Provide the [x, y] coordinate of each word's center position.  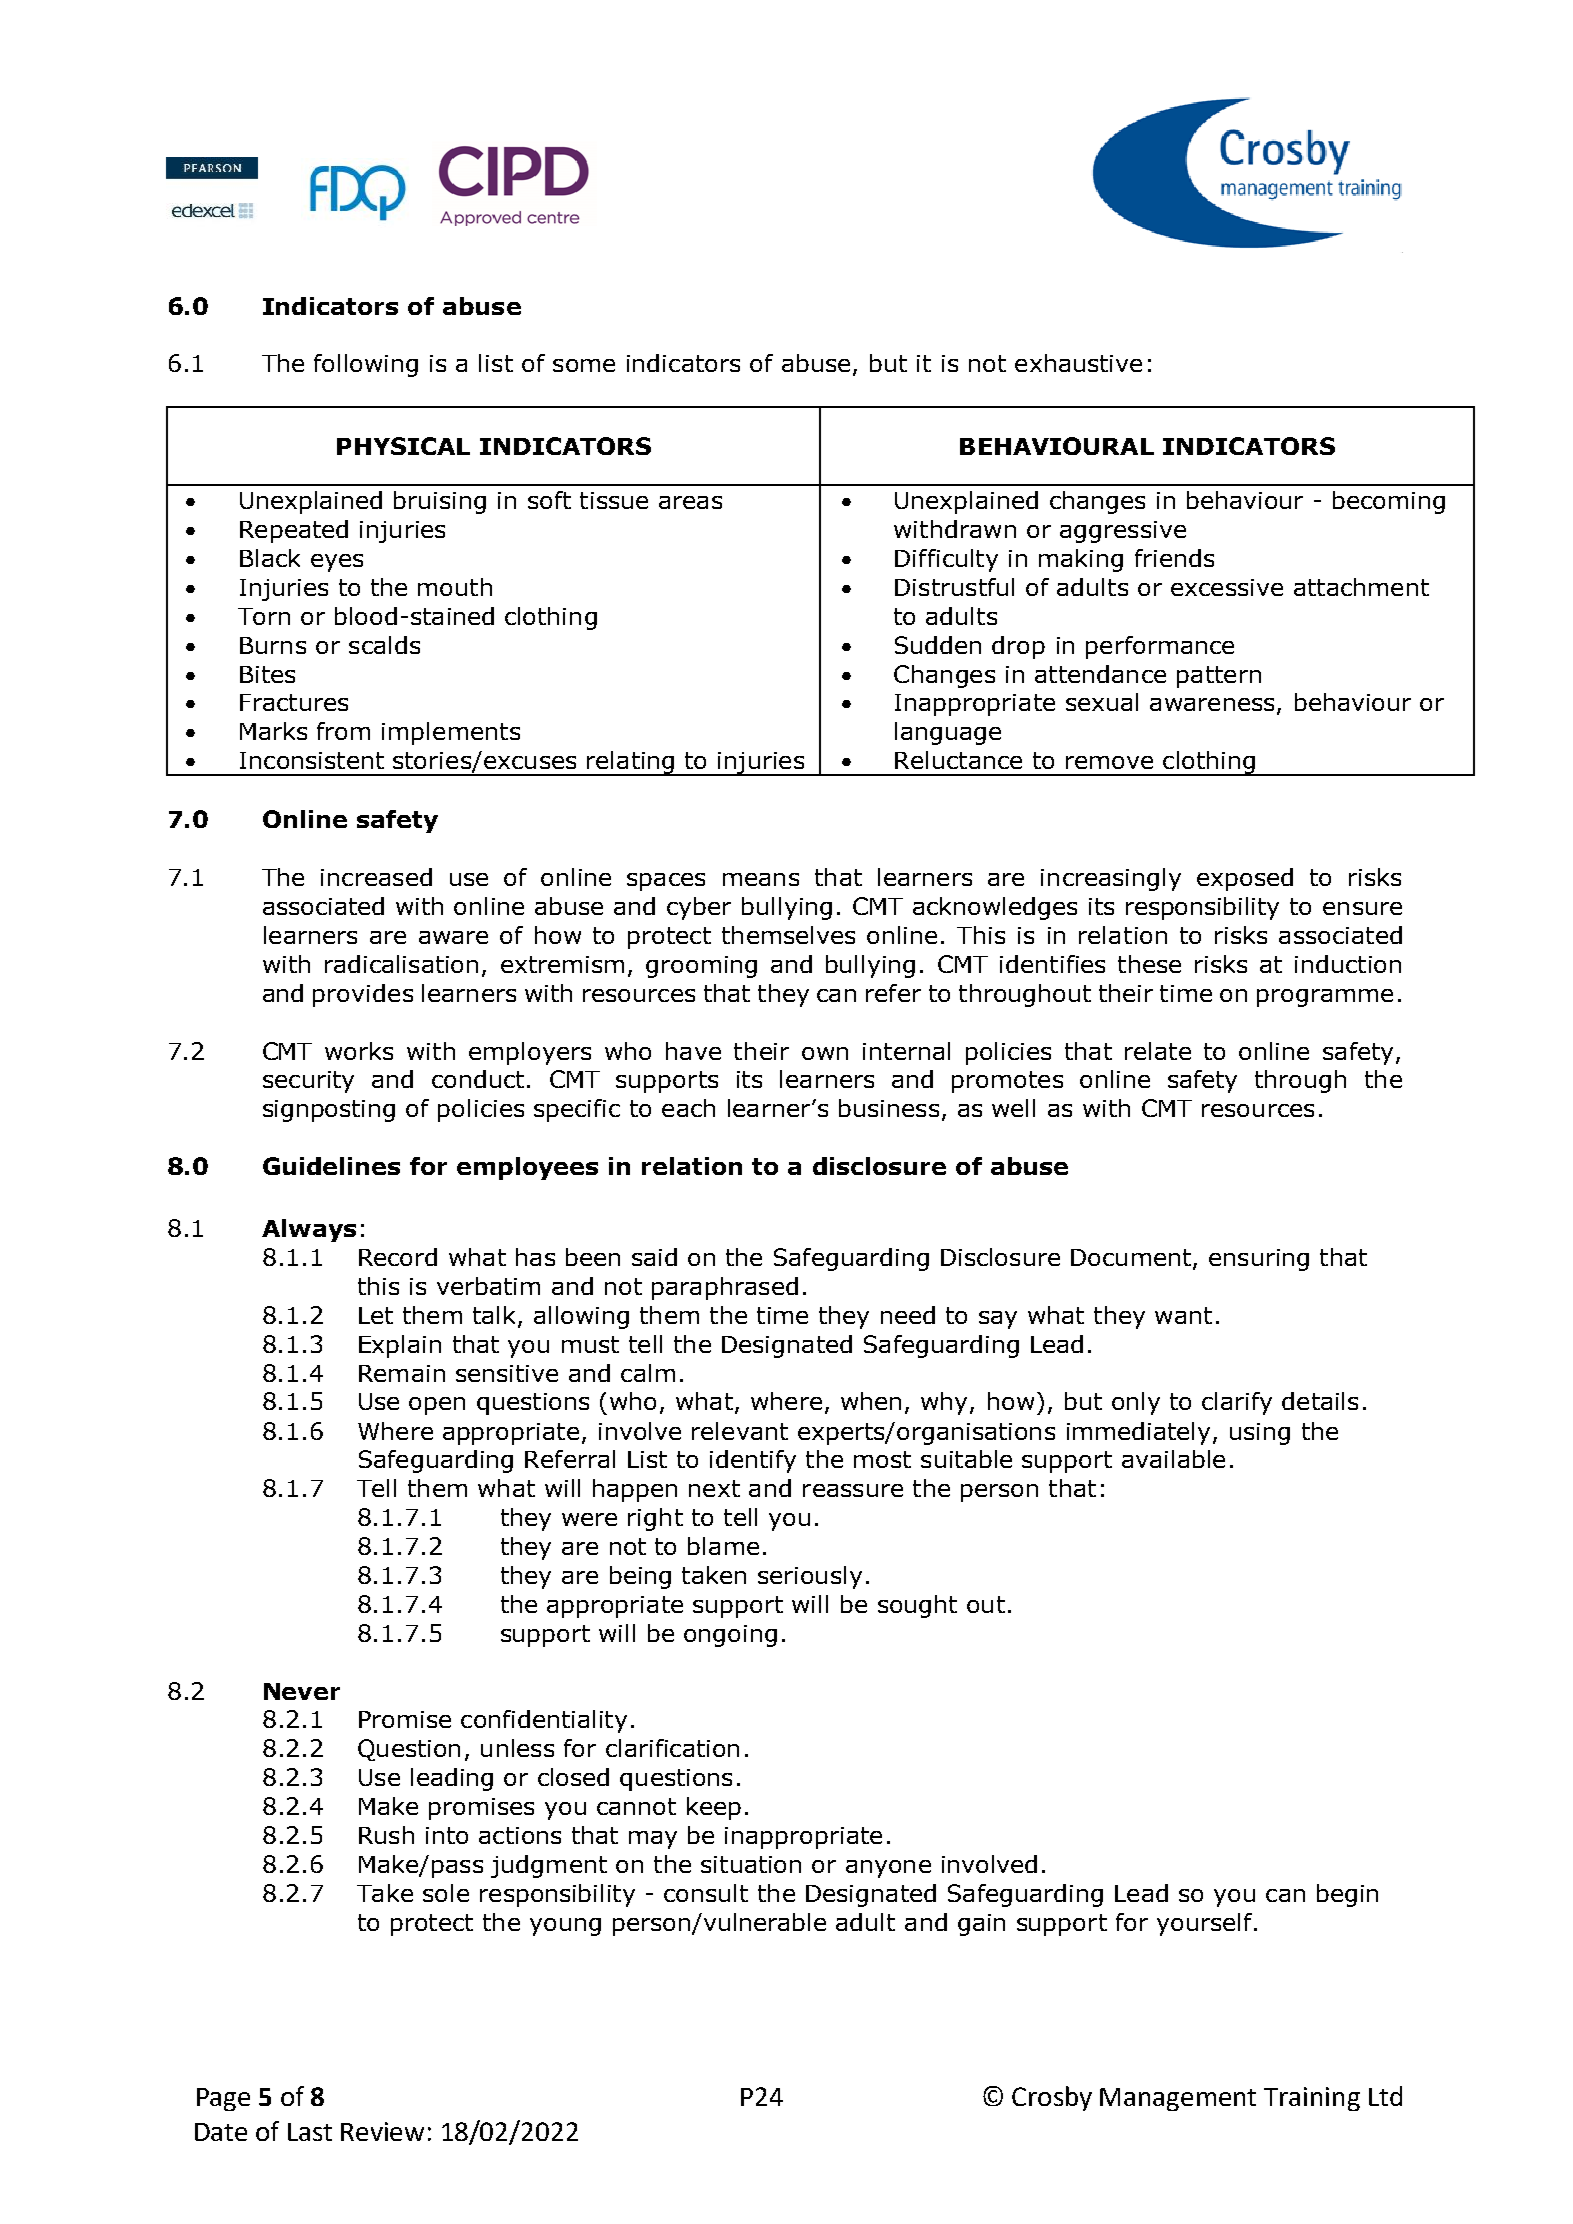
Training [1312, 2099]
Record [398, 1257]
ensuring [1259, 1260]
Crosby [1052, 2098]
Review [382, 2131]
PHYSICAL [403, 446]
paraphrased [725, 1288]
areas [690, 502]
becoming [1389, 502]
